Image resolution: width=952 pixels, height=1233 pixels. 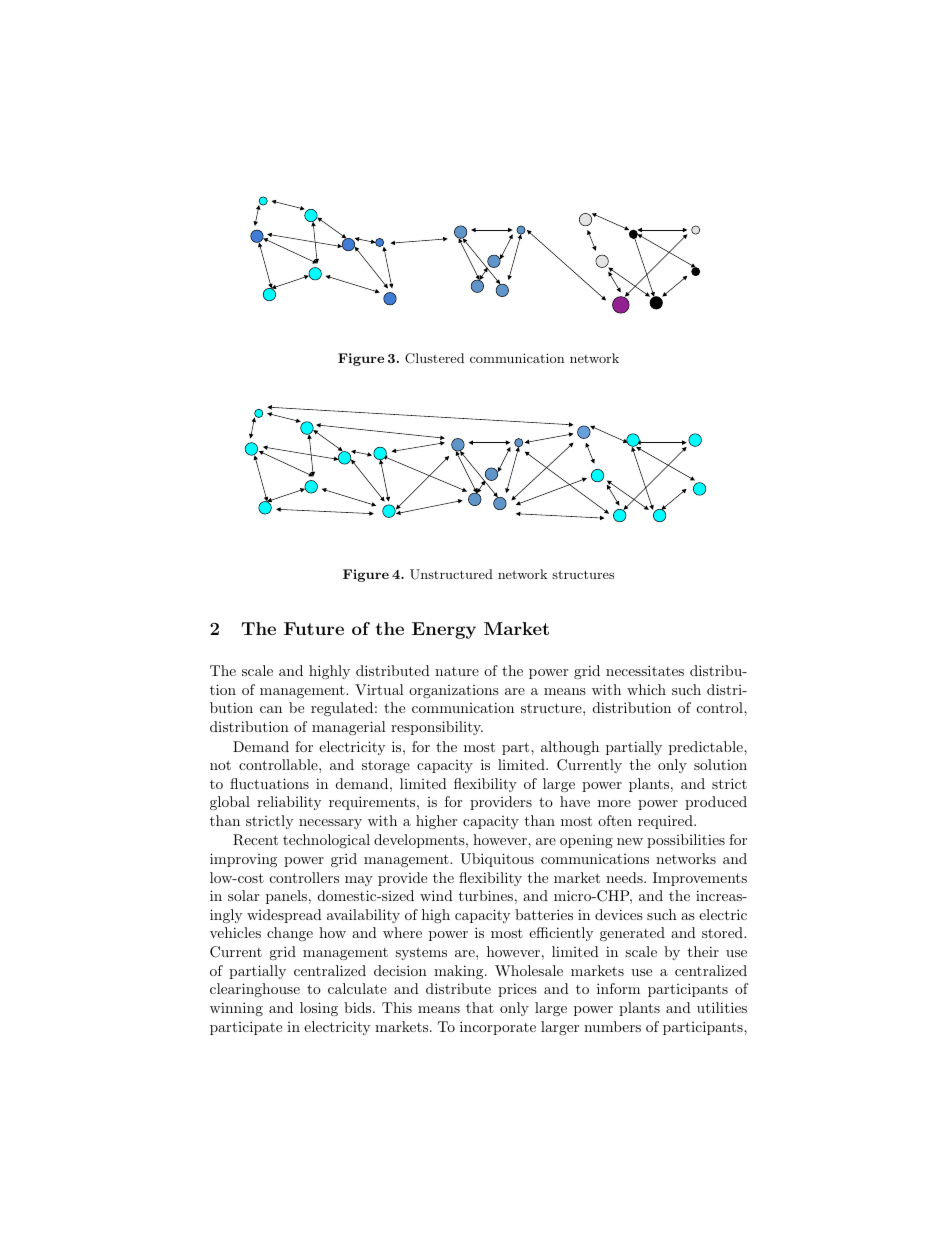 I want to click on inform, so click(x=618, y=988).
